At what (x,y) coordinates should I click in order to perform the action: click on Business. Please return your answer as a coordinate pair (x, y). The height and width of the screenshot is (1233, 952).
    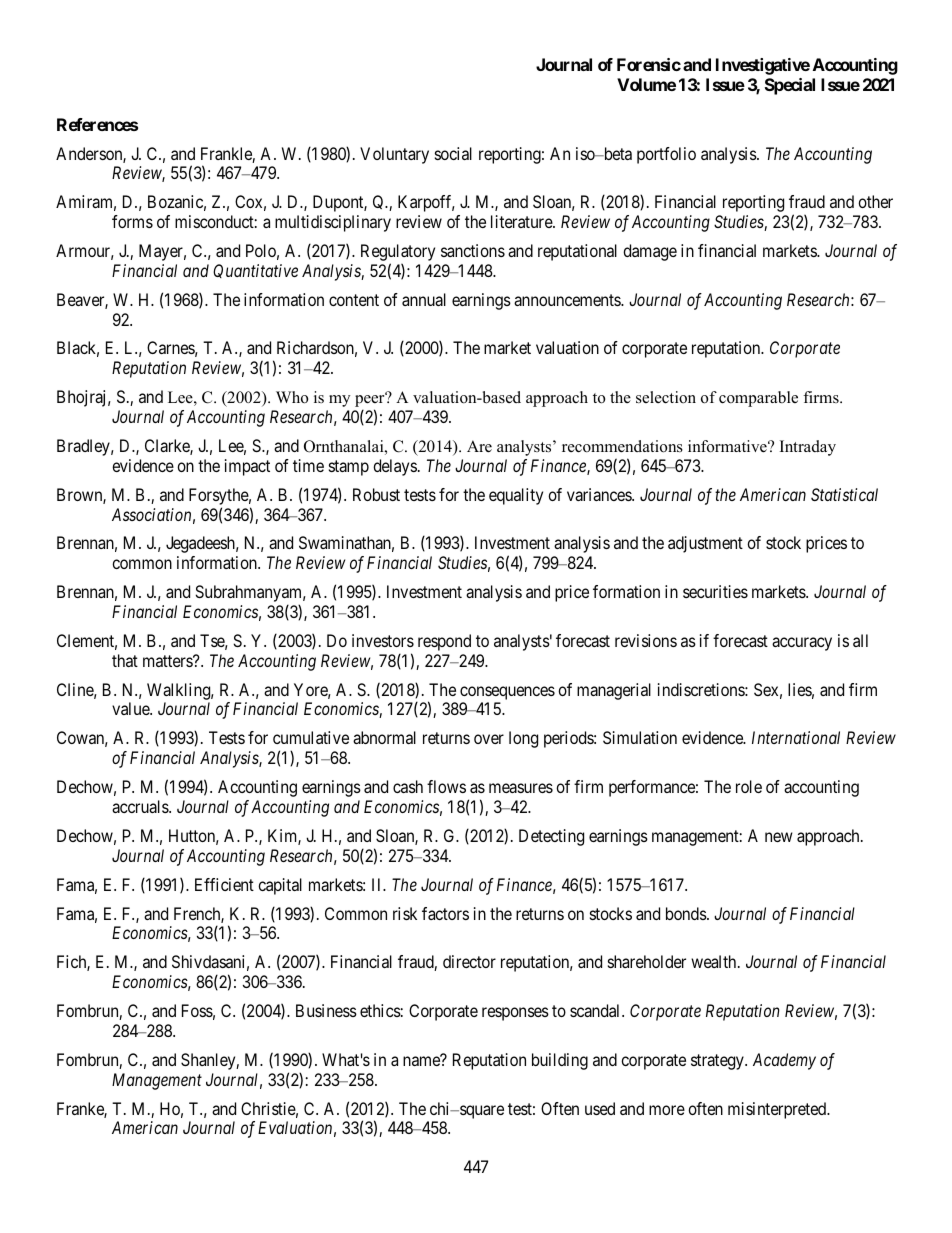
    Looking at the image, I should click on (326, 1010).
